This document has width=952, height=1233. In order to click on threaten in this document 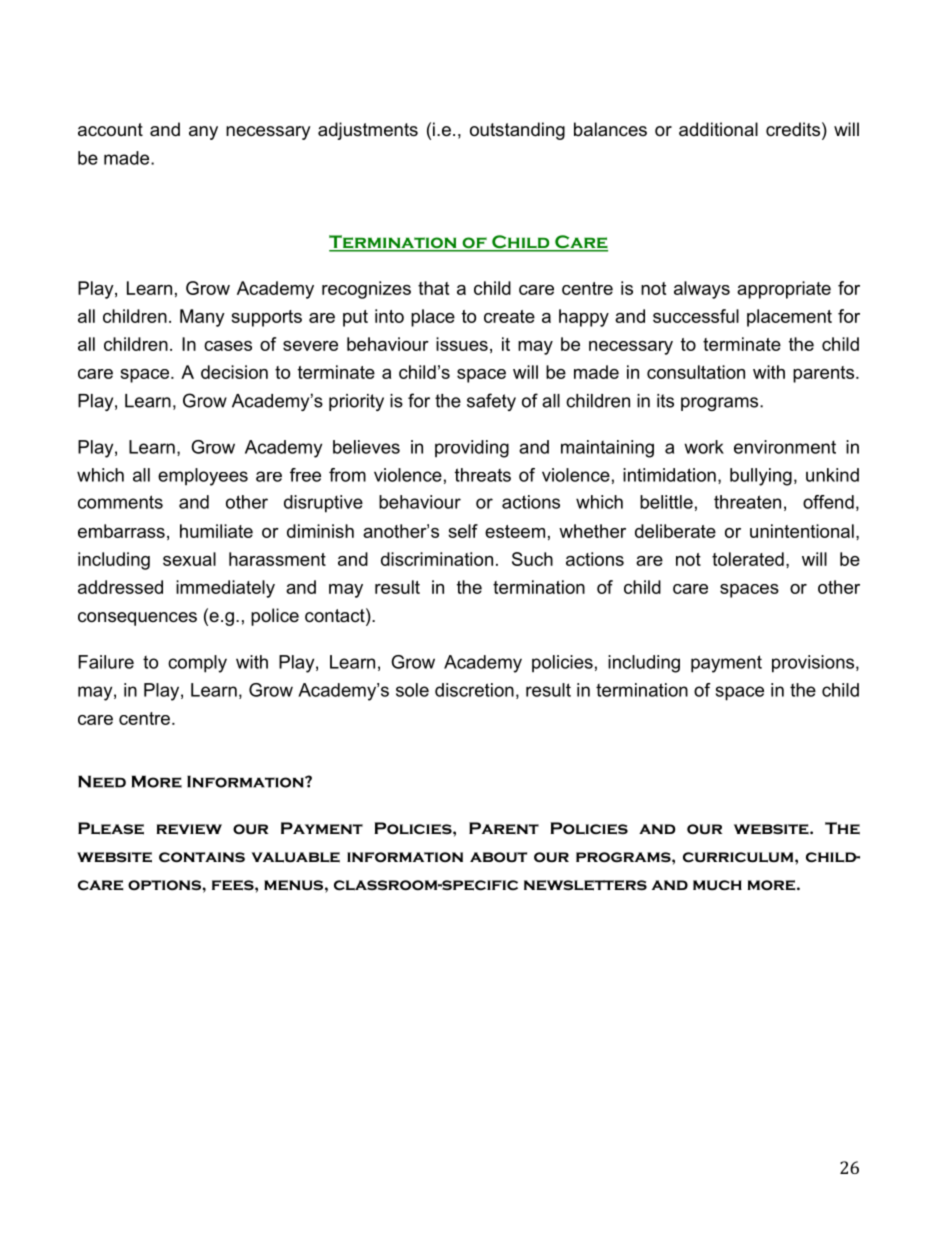, I will do `click(747, 502)`.
